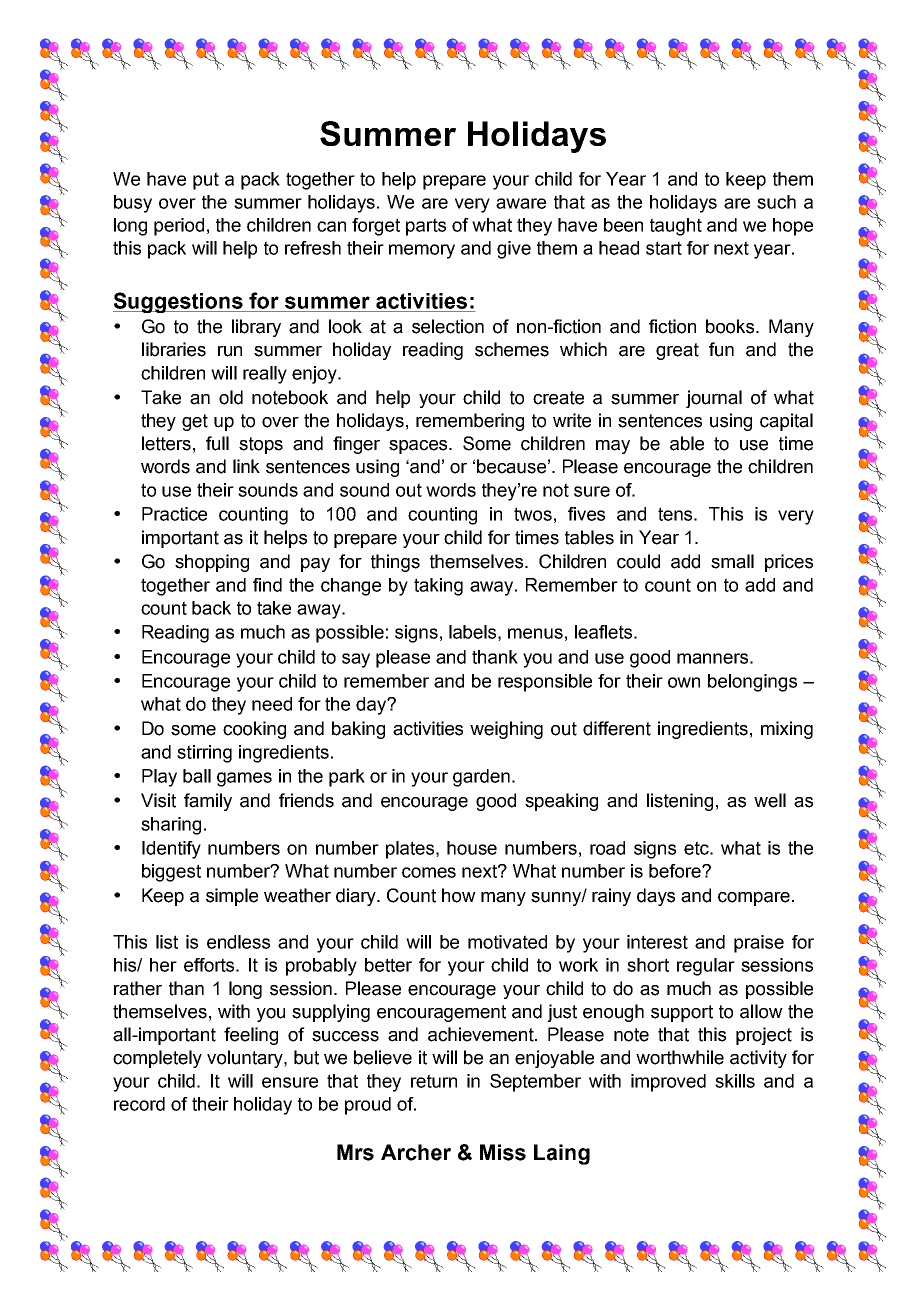 The height and width of the screenshot is (1308, 924). I want to click on simple, so click(232, 897).
